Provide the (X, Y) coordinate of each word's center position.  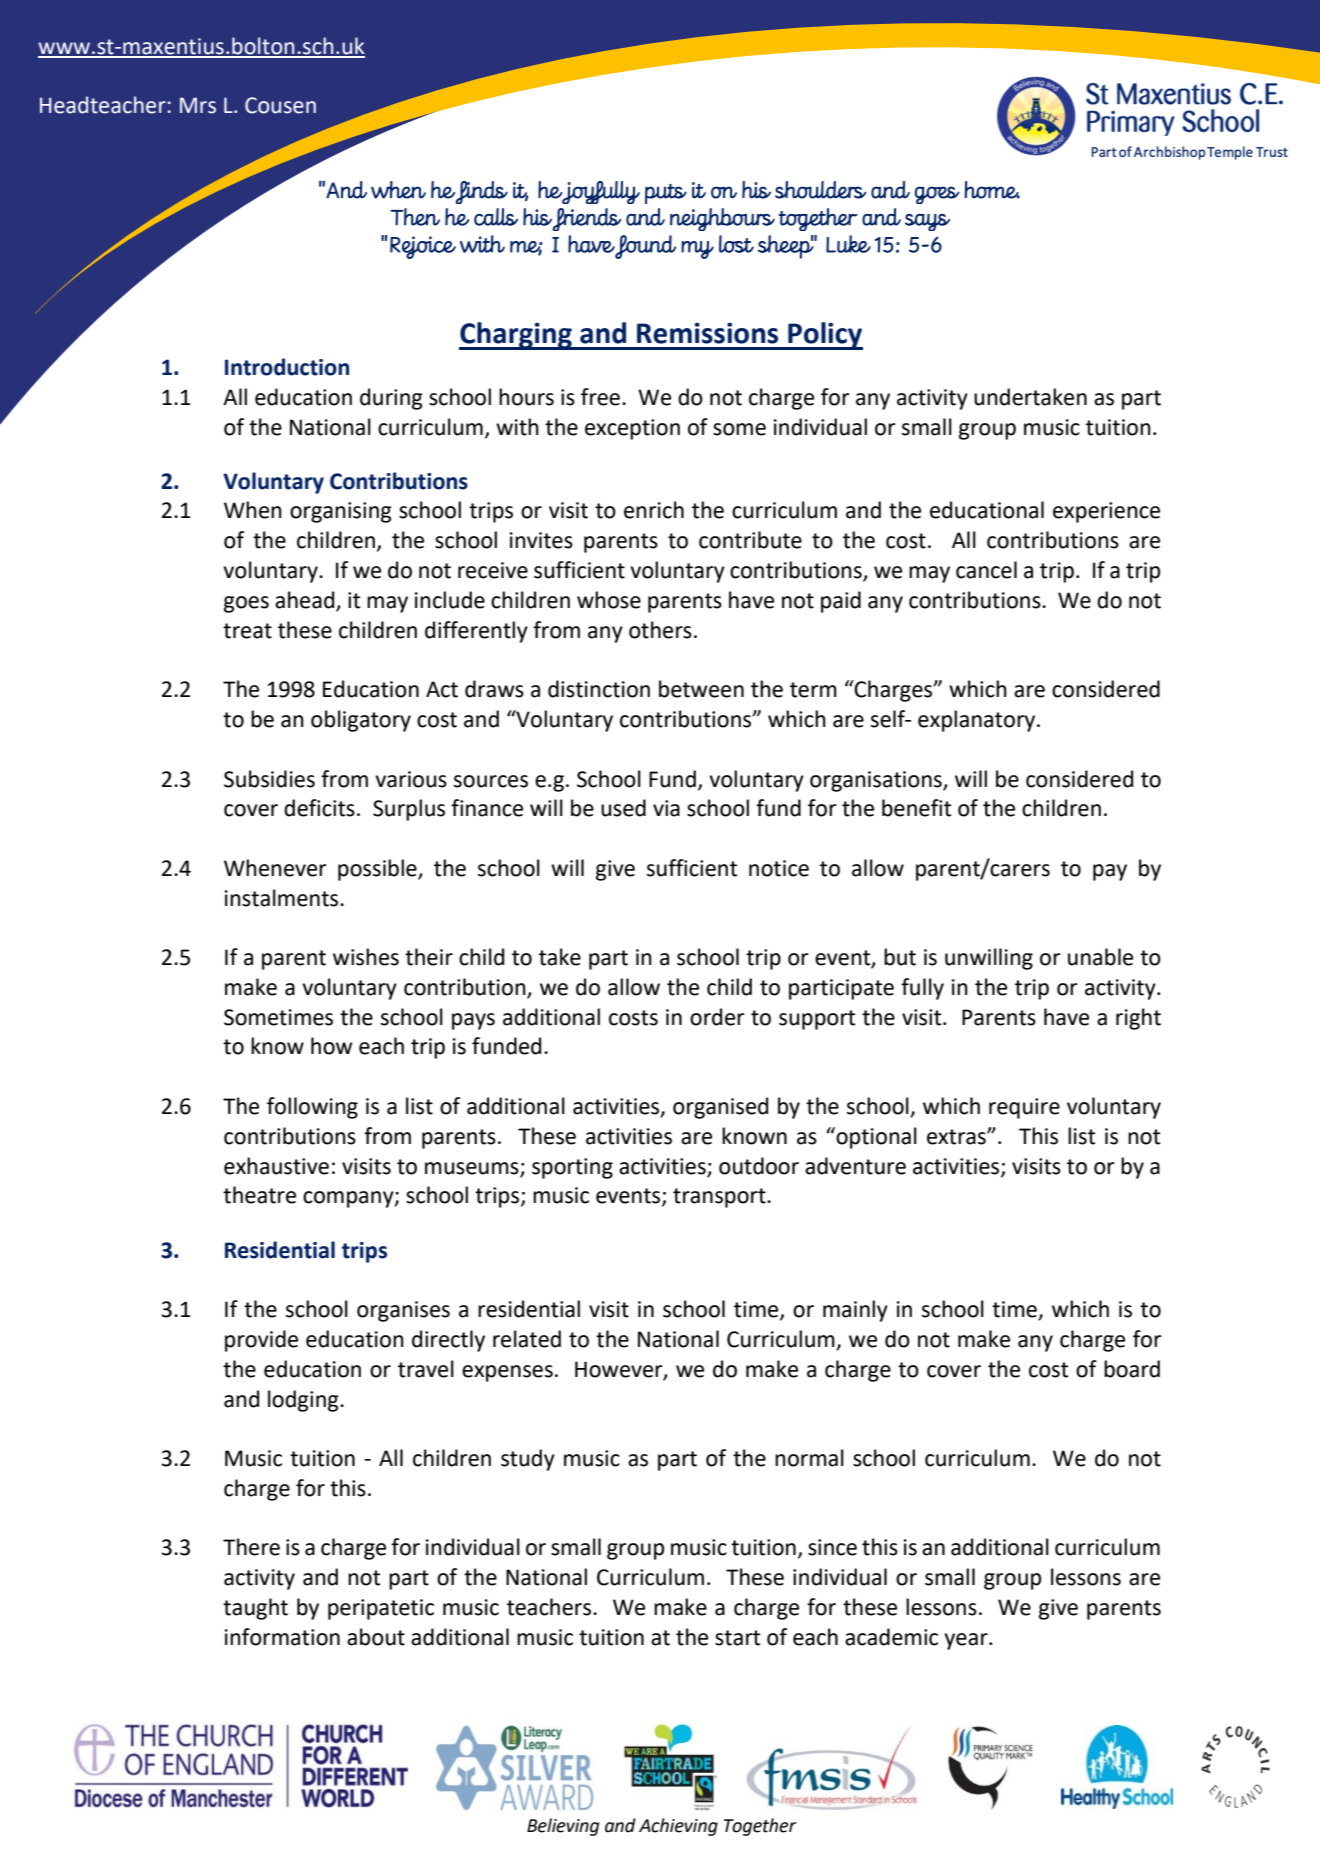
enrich (654, 510)
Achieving (678, 1827)
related (527, 1339)
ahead (304, 600)
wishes (366, 957)
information (282, 1637)
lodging (304, 1401)
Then (415, 217)
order (717, 1017)
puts (666, 194)
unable (1100, 957)
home (992, 190)
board (1132, 1369)
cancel (986, 570)
